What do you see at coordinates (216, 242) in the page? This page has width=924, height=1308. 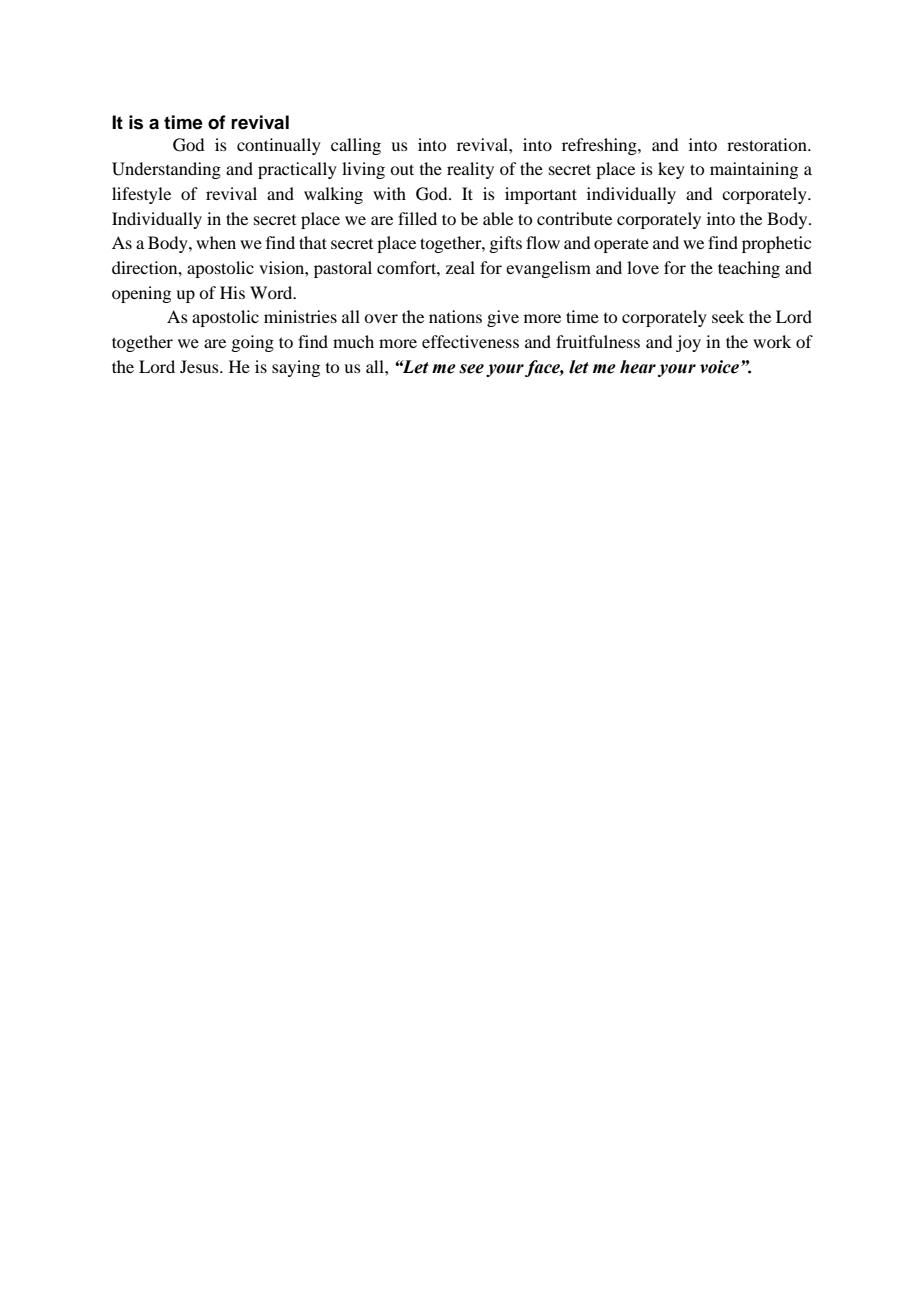 I see `when` at bounding box center [216, 242].
